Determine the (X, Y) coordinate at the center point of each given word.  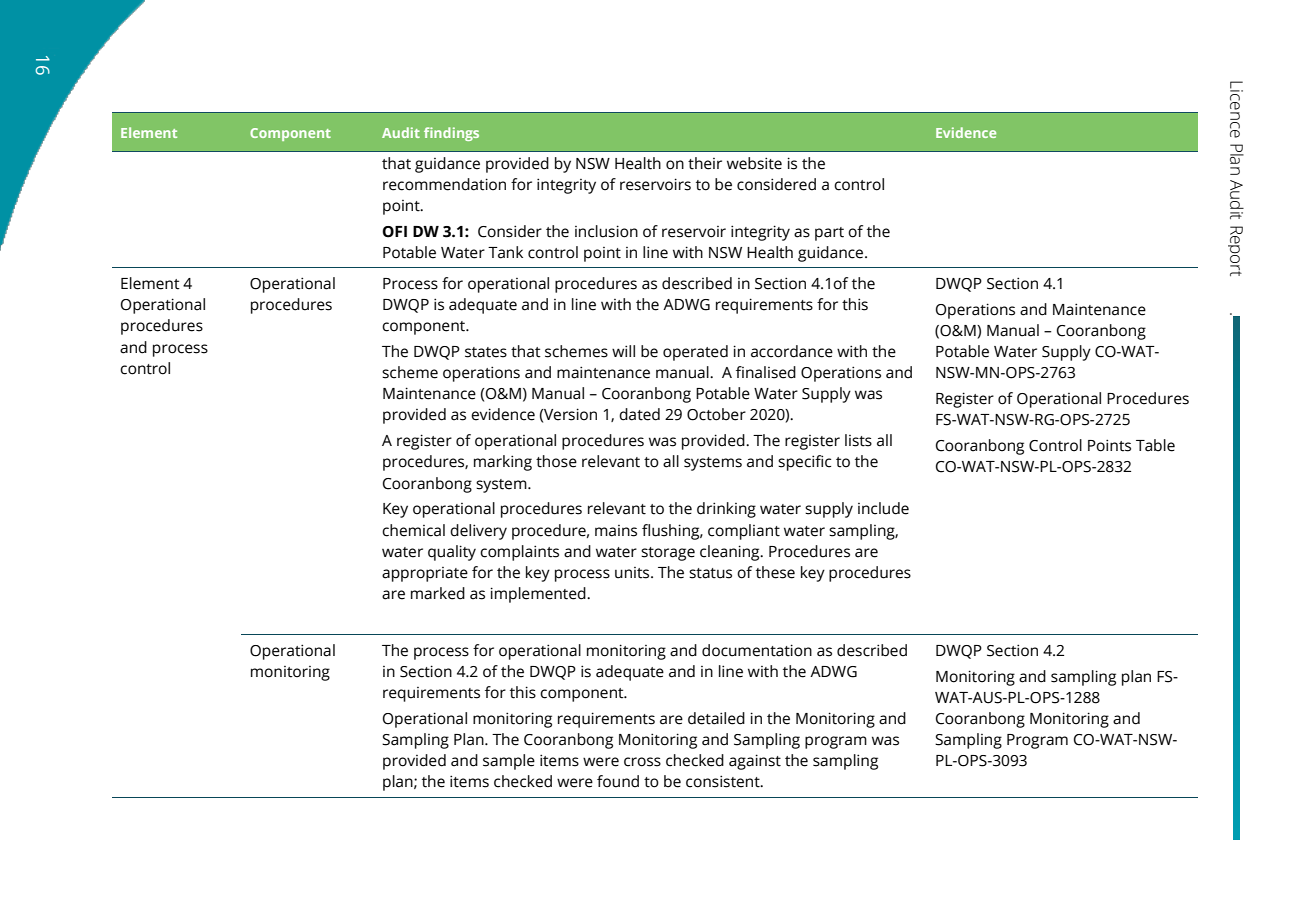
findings (451, 134)
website (754, 163)
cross (642, 762)
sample (509, 762)
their (705, 163)
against (755, 762)
